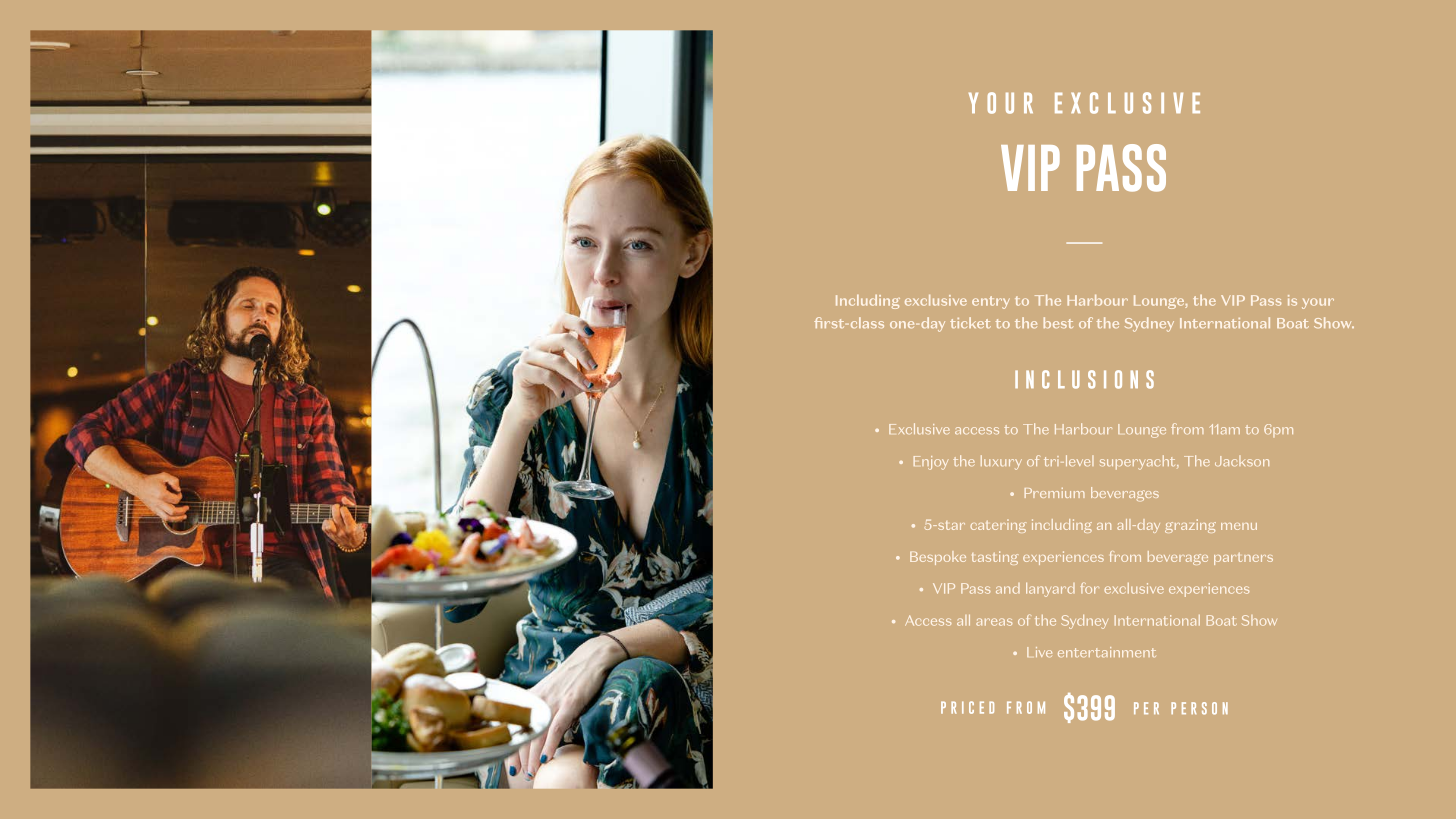 The height and width of the screenshot is (819, 1456). What do you see at coordinates (1039, 652) in the screenshot?
I see `Live` at bounding box center [1039, 652].
